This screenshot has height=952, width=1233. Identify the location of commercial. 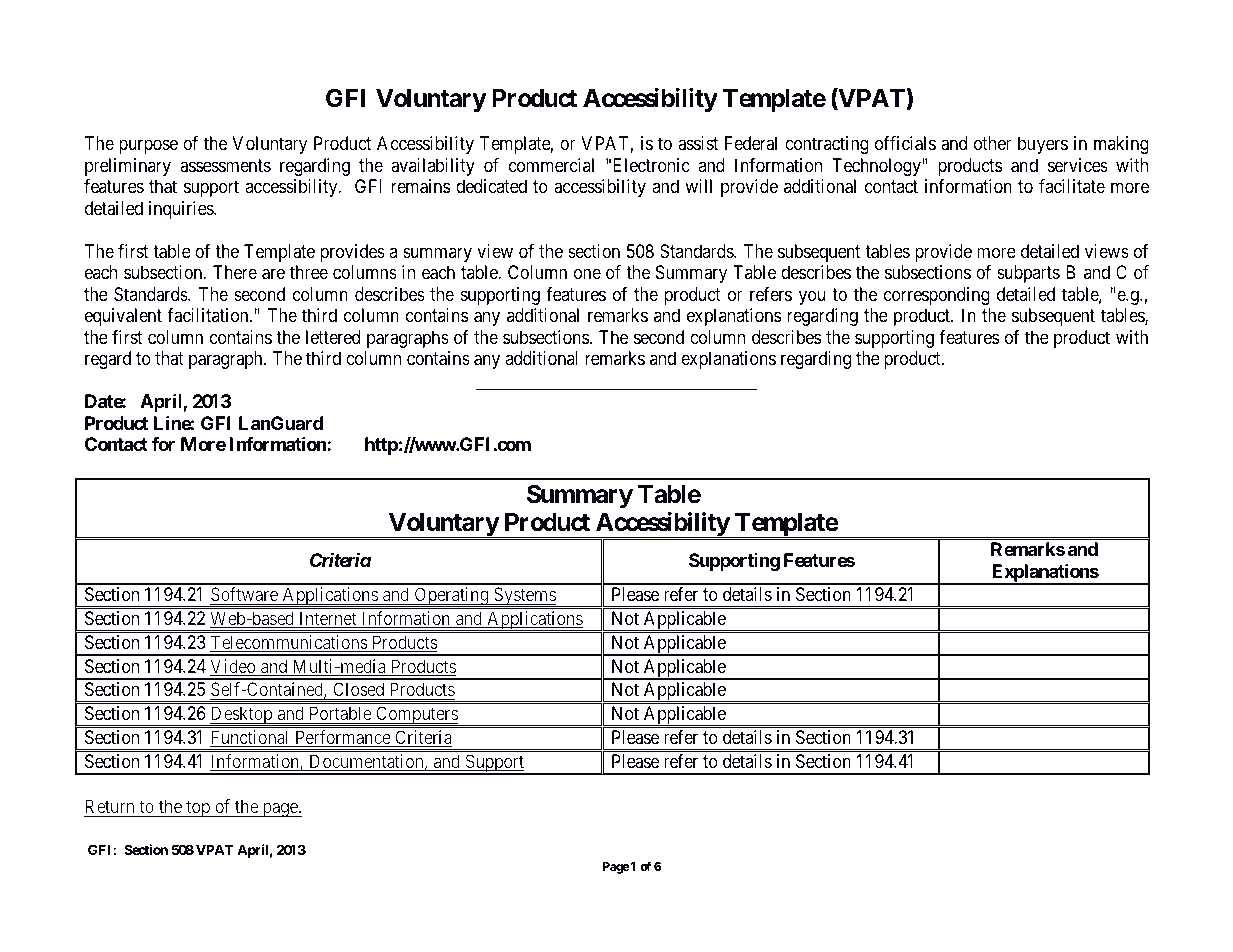
(551, 165).
